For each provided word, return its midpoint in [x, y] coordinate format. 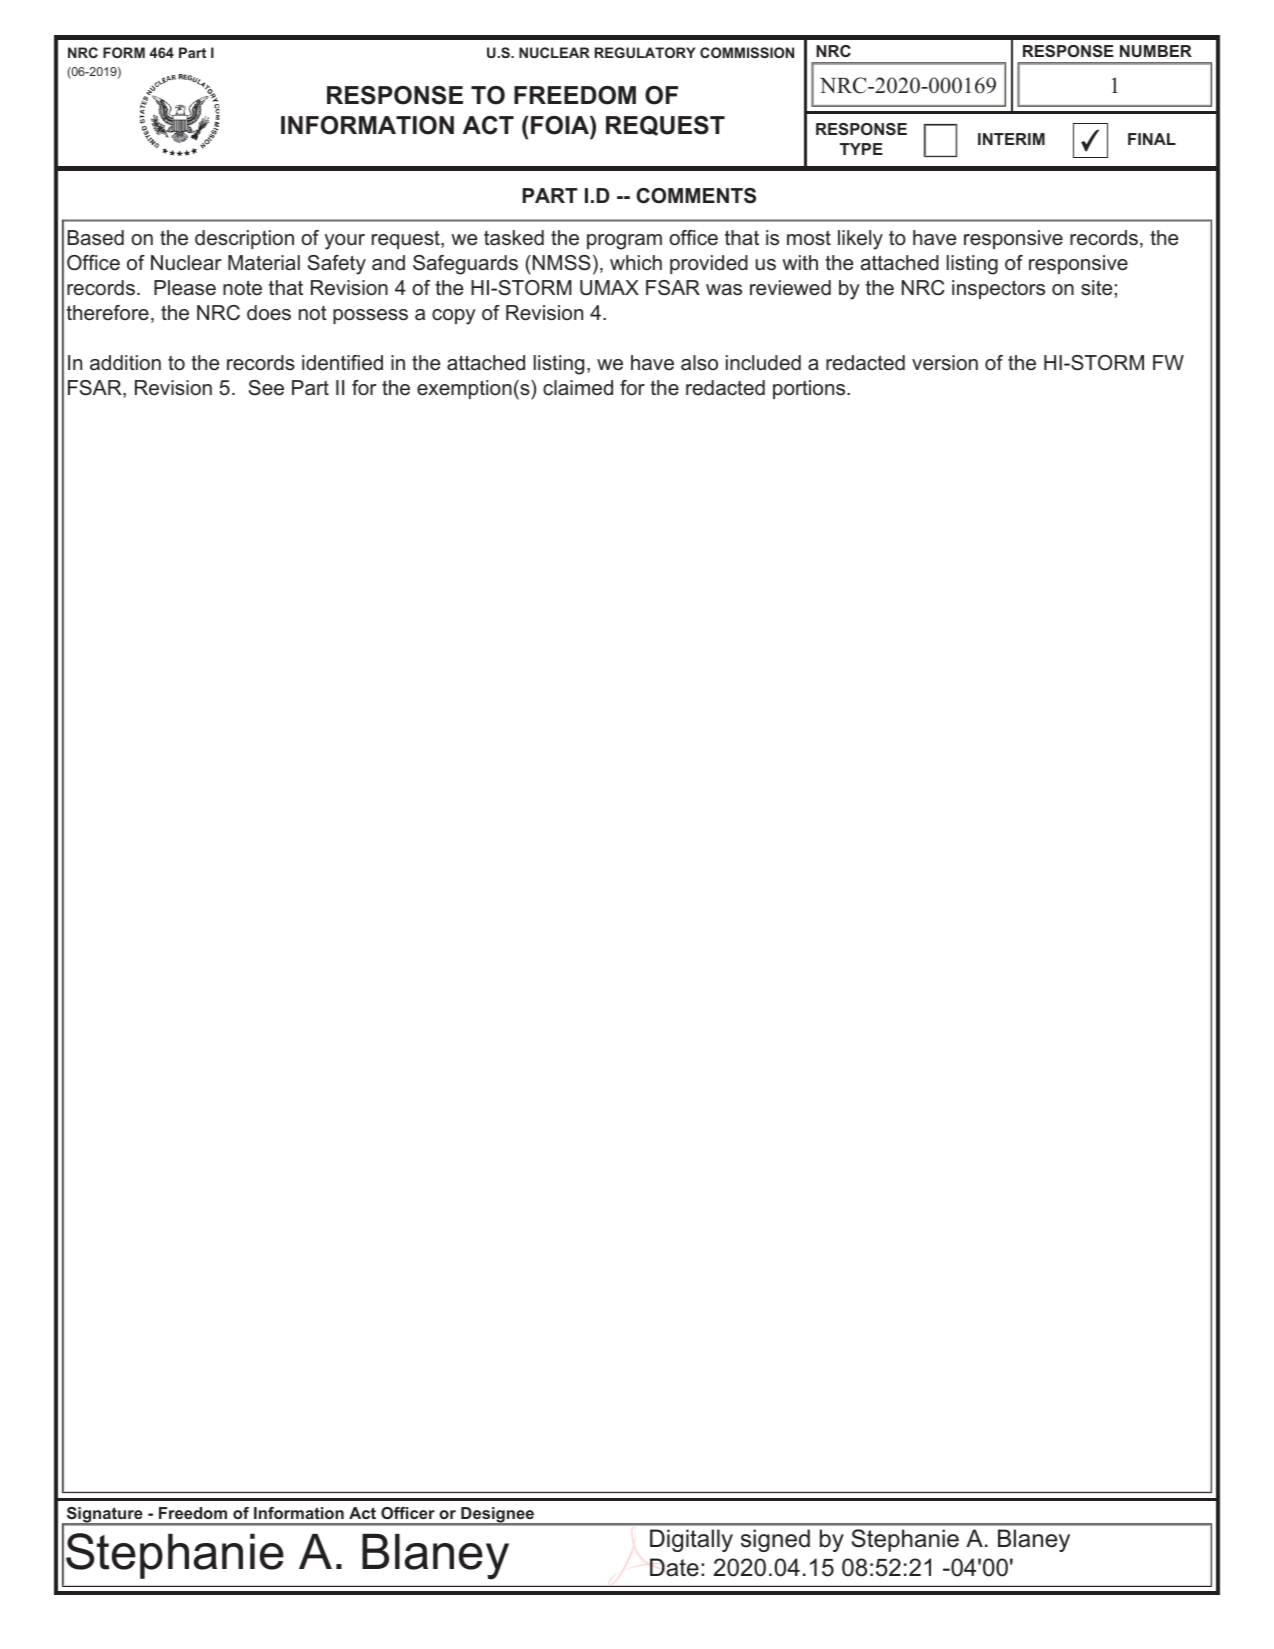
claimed [578, 388]
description [244, 239]
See [266, 388]
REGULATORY [645, 52]
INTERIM [1011, 139]
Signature [104, 1516]
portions [810, 389]
